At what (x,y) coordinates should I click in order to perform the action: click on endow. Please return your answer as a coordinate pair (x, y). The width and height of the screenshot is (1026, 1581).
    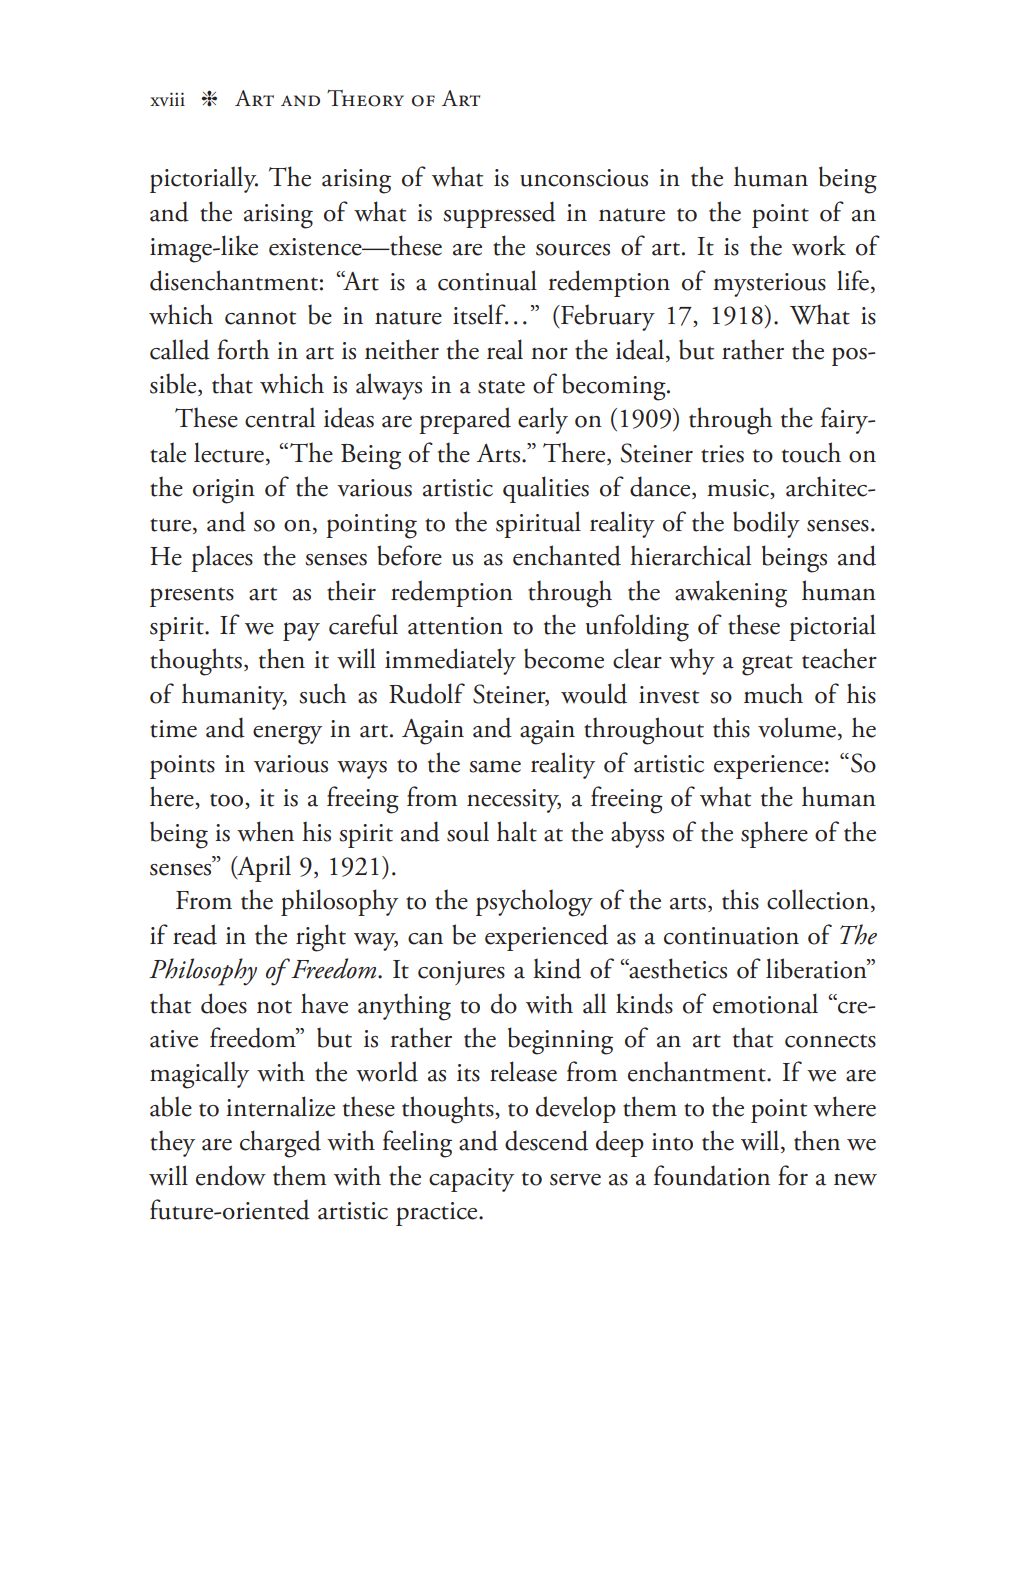
    Looking at the image, I should click on (231, 1175).
